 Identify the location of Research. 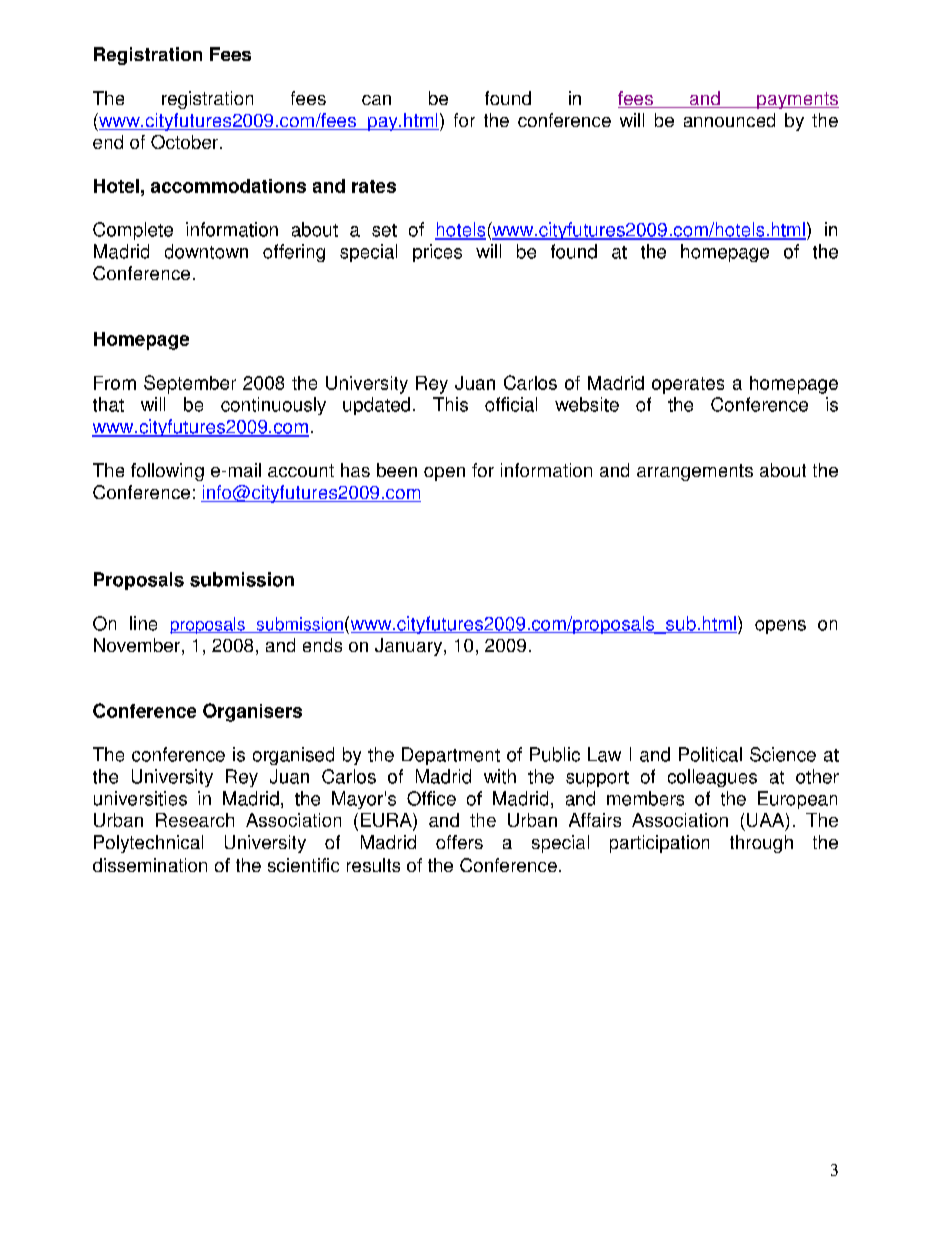
(195, 820).
